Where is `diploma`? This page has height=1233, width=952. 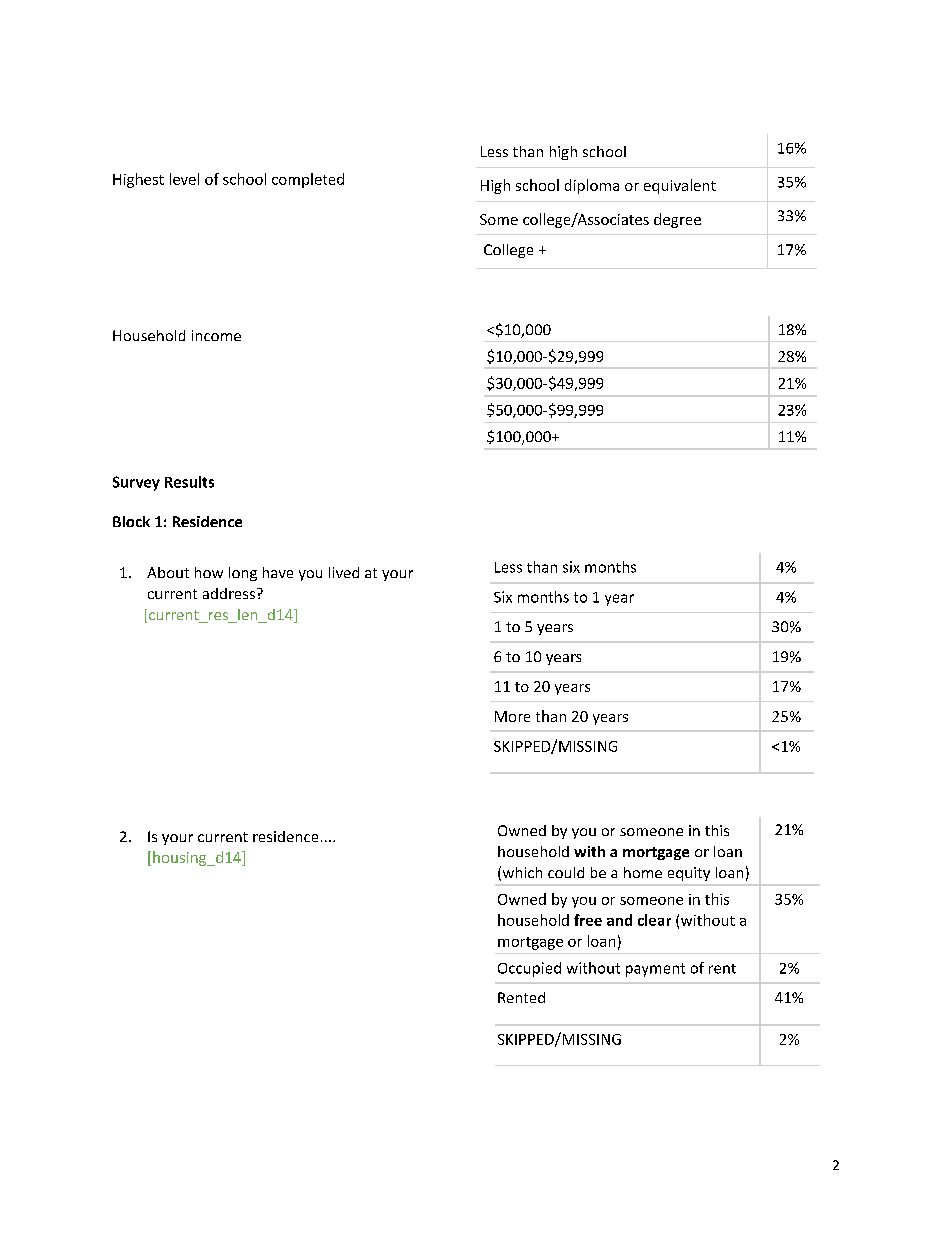
diploma is located at coordinates (592, 186).
